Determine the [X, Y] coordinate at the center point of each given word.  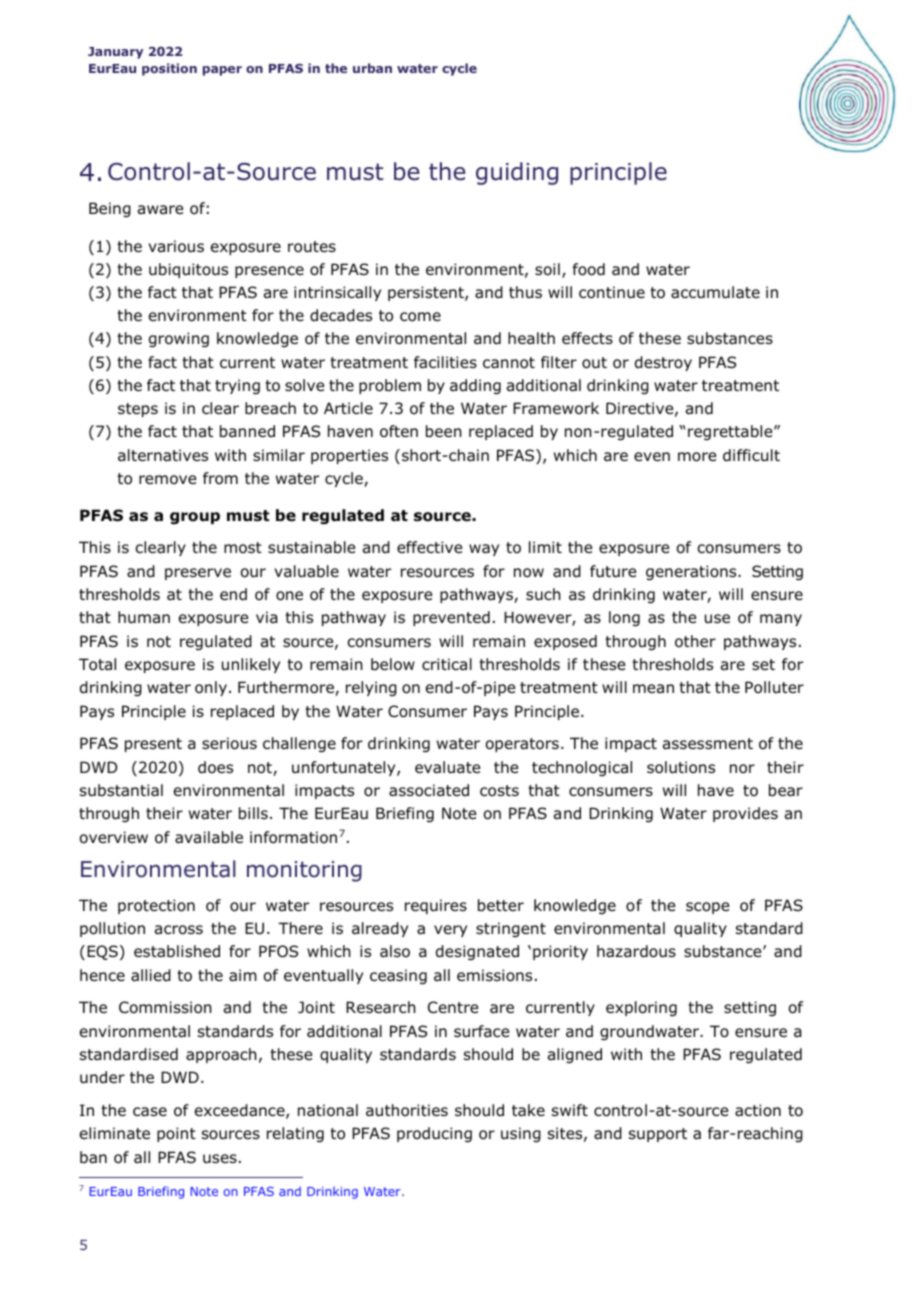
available [209, 837]
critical [447, 664]
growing [179, 339]
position [169, 69]
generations [692, 572]
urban [372, 68]
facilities [445, 362]
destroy [663, 363]
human [144, 617]
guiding [517, 173]
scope [707, 908]
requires [436, 906]
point [176, 1134]
